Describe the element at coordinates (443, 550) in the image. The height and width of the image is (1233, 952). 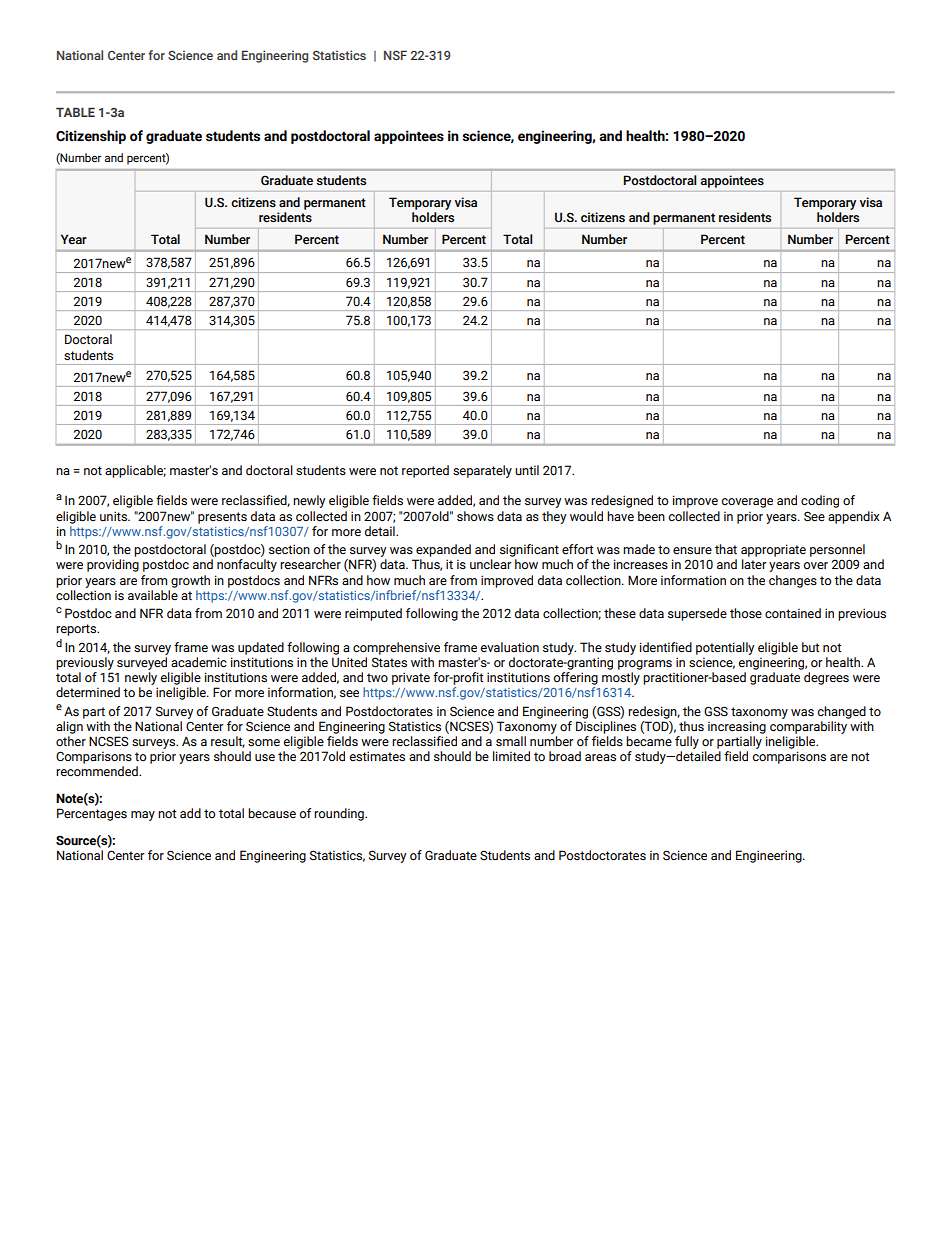
I see `expanded` at that location.
